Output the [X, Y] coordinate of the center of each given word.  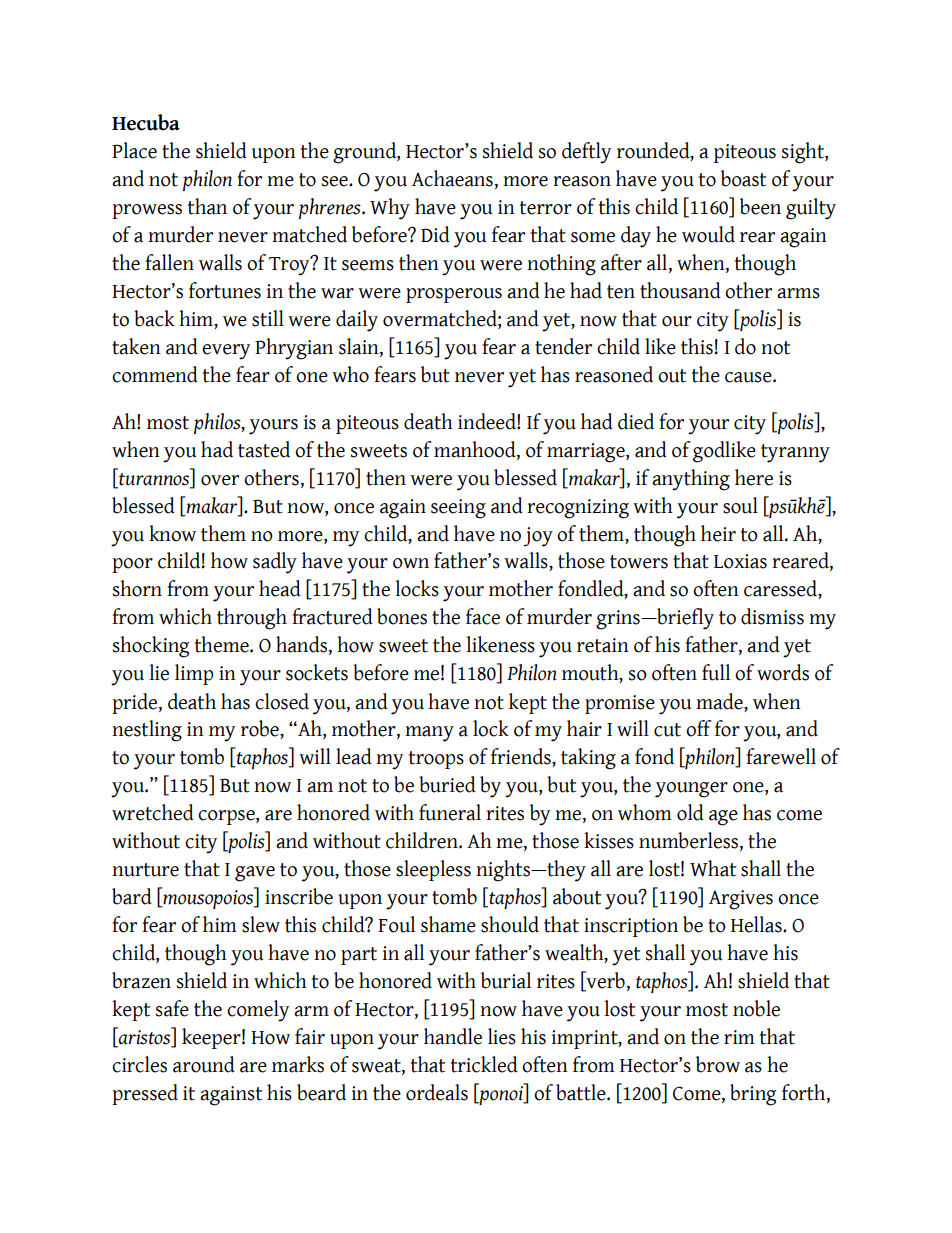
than [207, 206]
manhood [476, 450]
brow [718, 1064]
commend [155, 374]
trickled [484, 1064]
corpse [227, 817]
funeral [450, 812]
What [713, 868]
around [204, 1064]
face [483, 616]
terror [546, 208]
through [252, 619]
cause [749, 377]
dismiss [772, 616]
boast [743, 178]
